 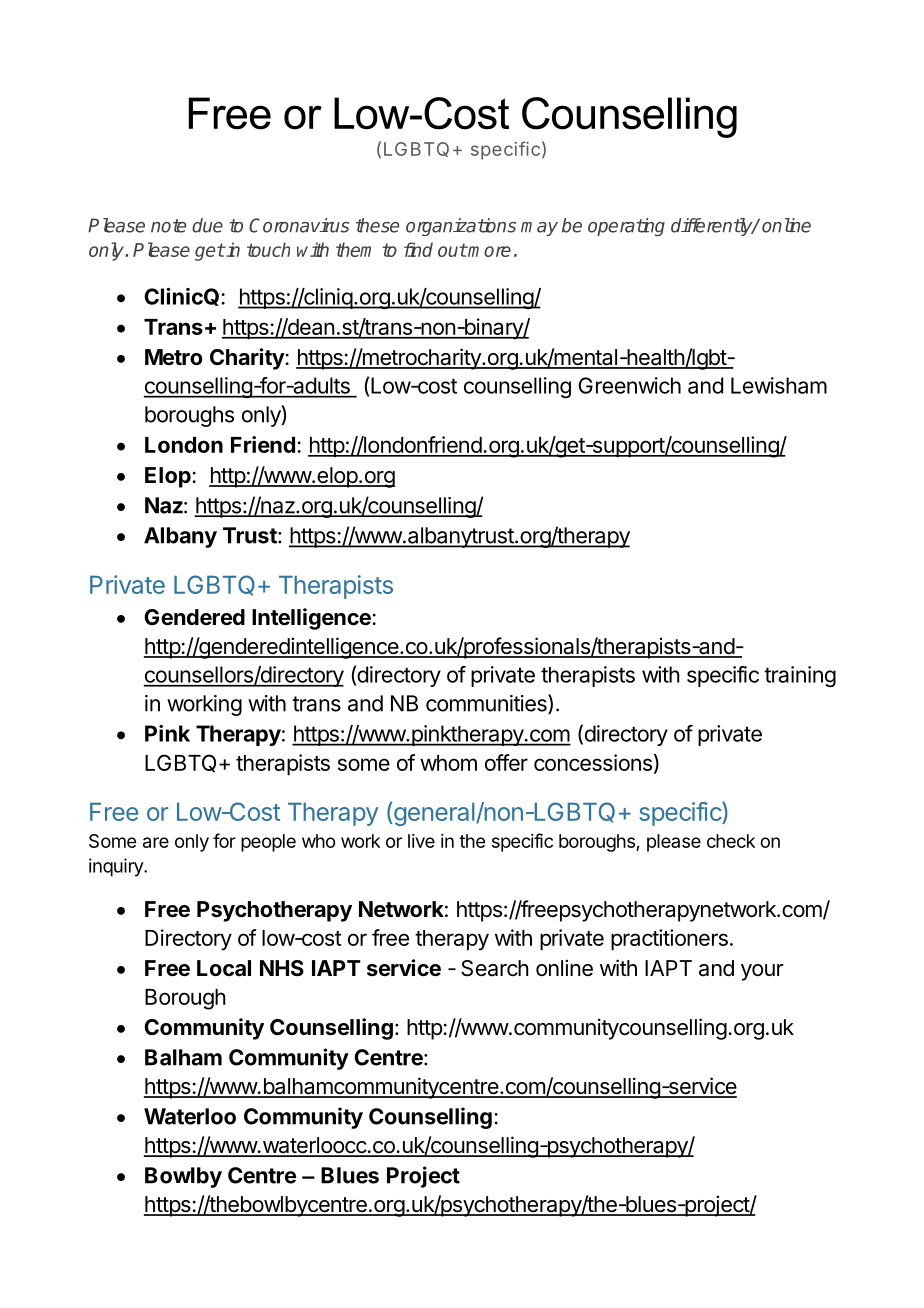 I want to click on operating, so click(x=626, y=227).
